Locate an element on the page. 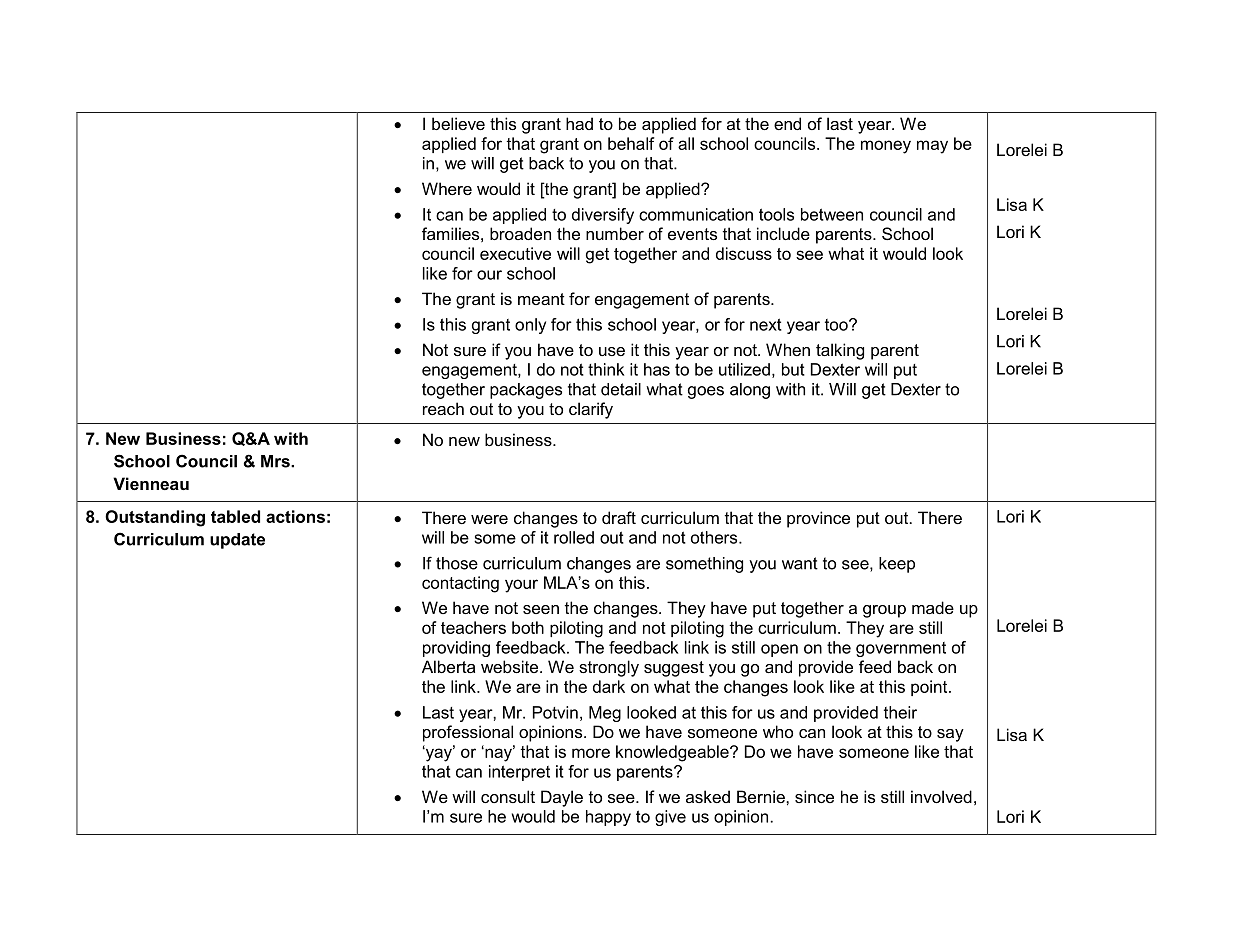 This image has width=1233, height=952. had is located at coordinates (579, 123).
